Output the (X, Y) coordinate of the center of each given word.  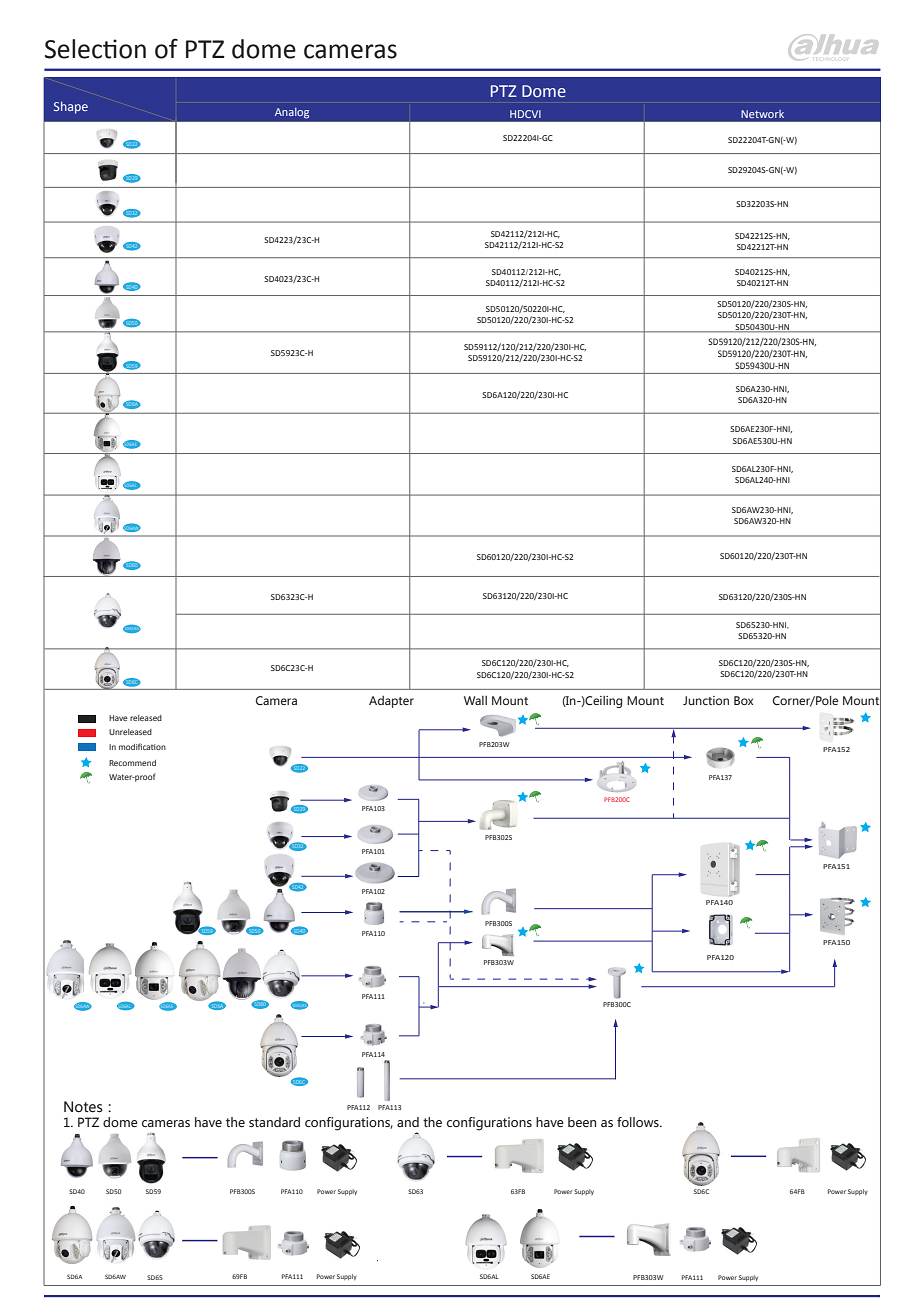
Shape (71, 107)
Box (743, 700)
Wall (475, 700)
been (582, 1122)
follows (639, 1122)
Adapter (391, 702)
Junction (706, 700)
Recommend (132, 763)
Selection (95, 49)
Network (762, 114)
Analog (292, 113)
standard (274, 1122)
